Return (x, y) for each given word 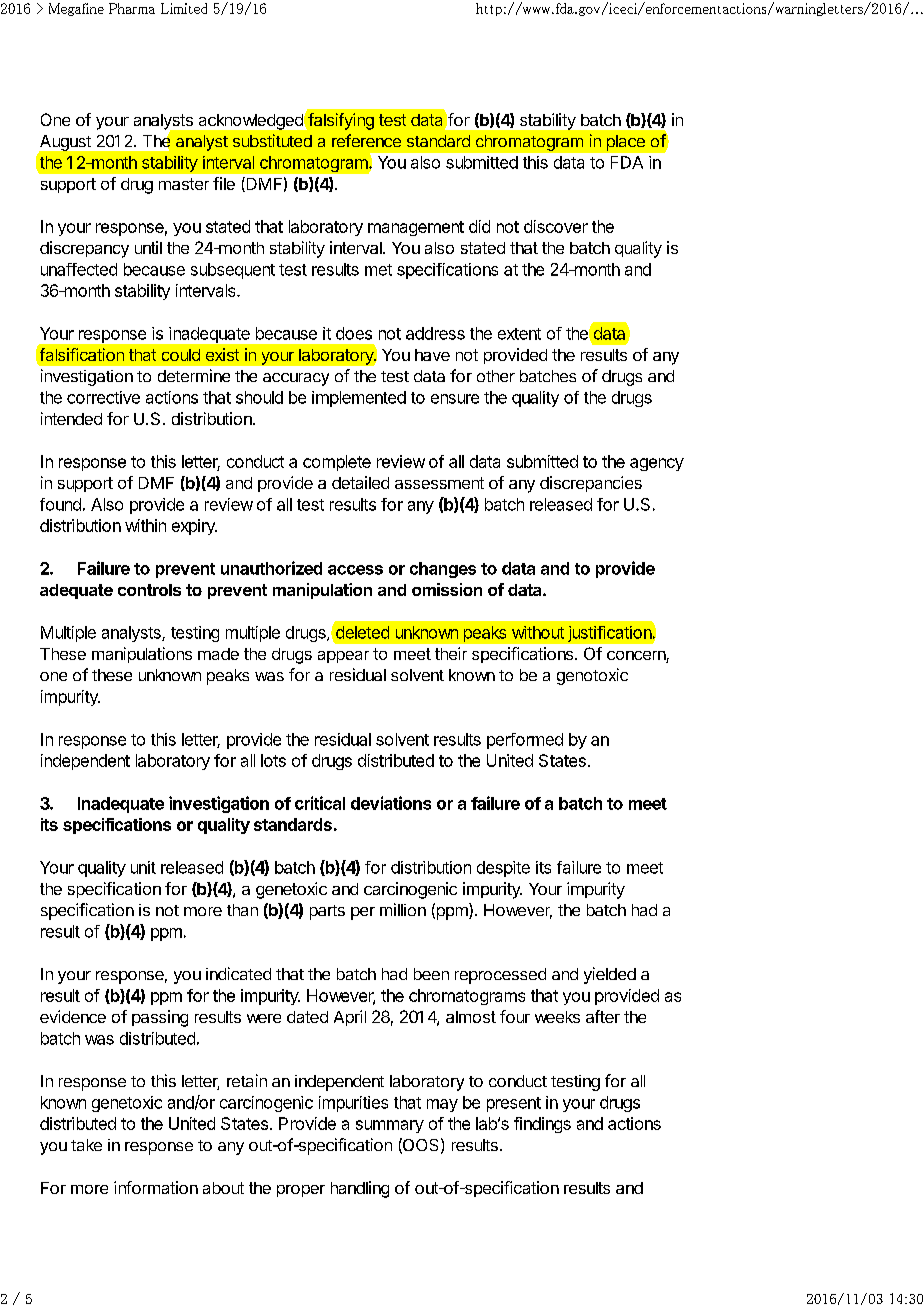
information (156, 1187)
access (355, 570)
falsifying (340, 121)
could (181, 355)
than (242, 910)
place (626, 143)
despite (503, 869)
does (354, 333)
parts (327, 912)
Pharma (132, 8)
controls (149, 590)
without (538, 632)
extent (519, 334)
